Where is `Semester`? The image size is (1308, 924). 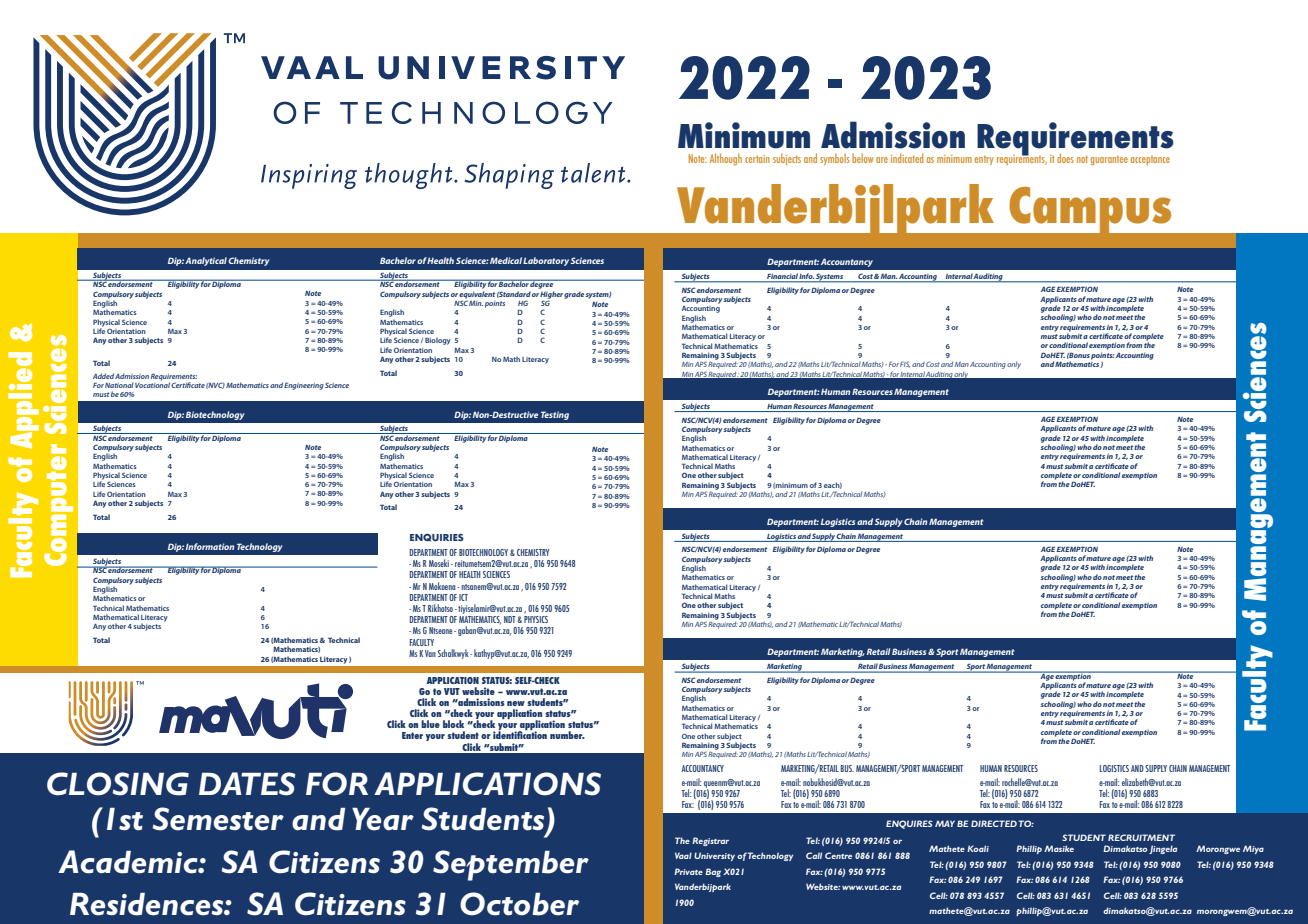 Semester is located at coordinates (218, 819).
